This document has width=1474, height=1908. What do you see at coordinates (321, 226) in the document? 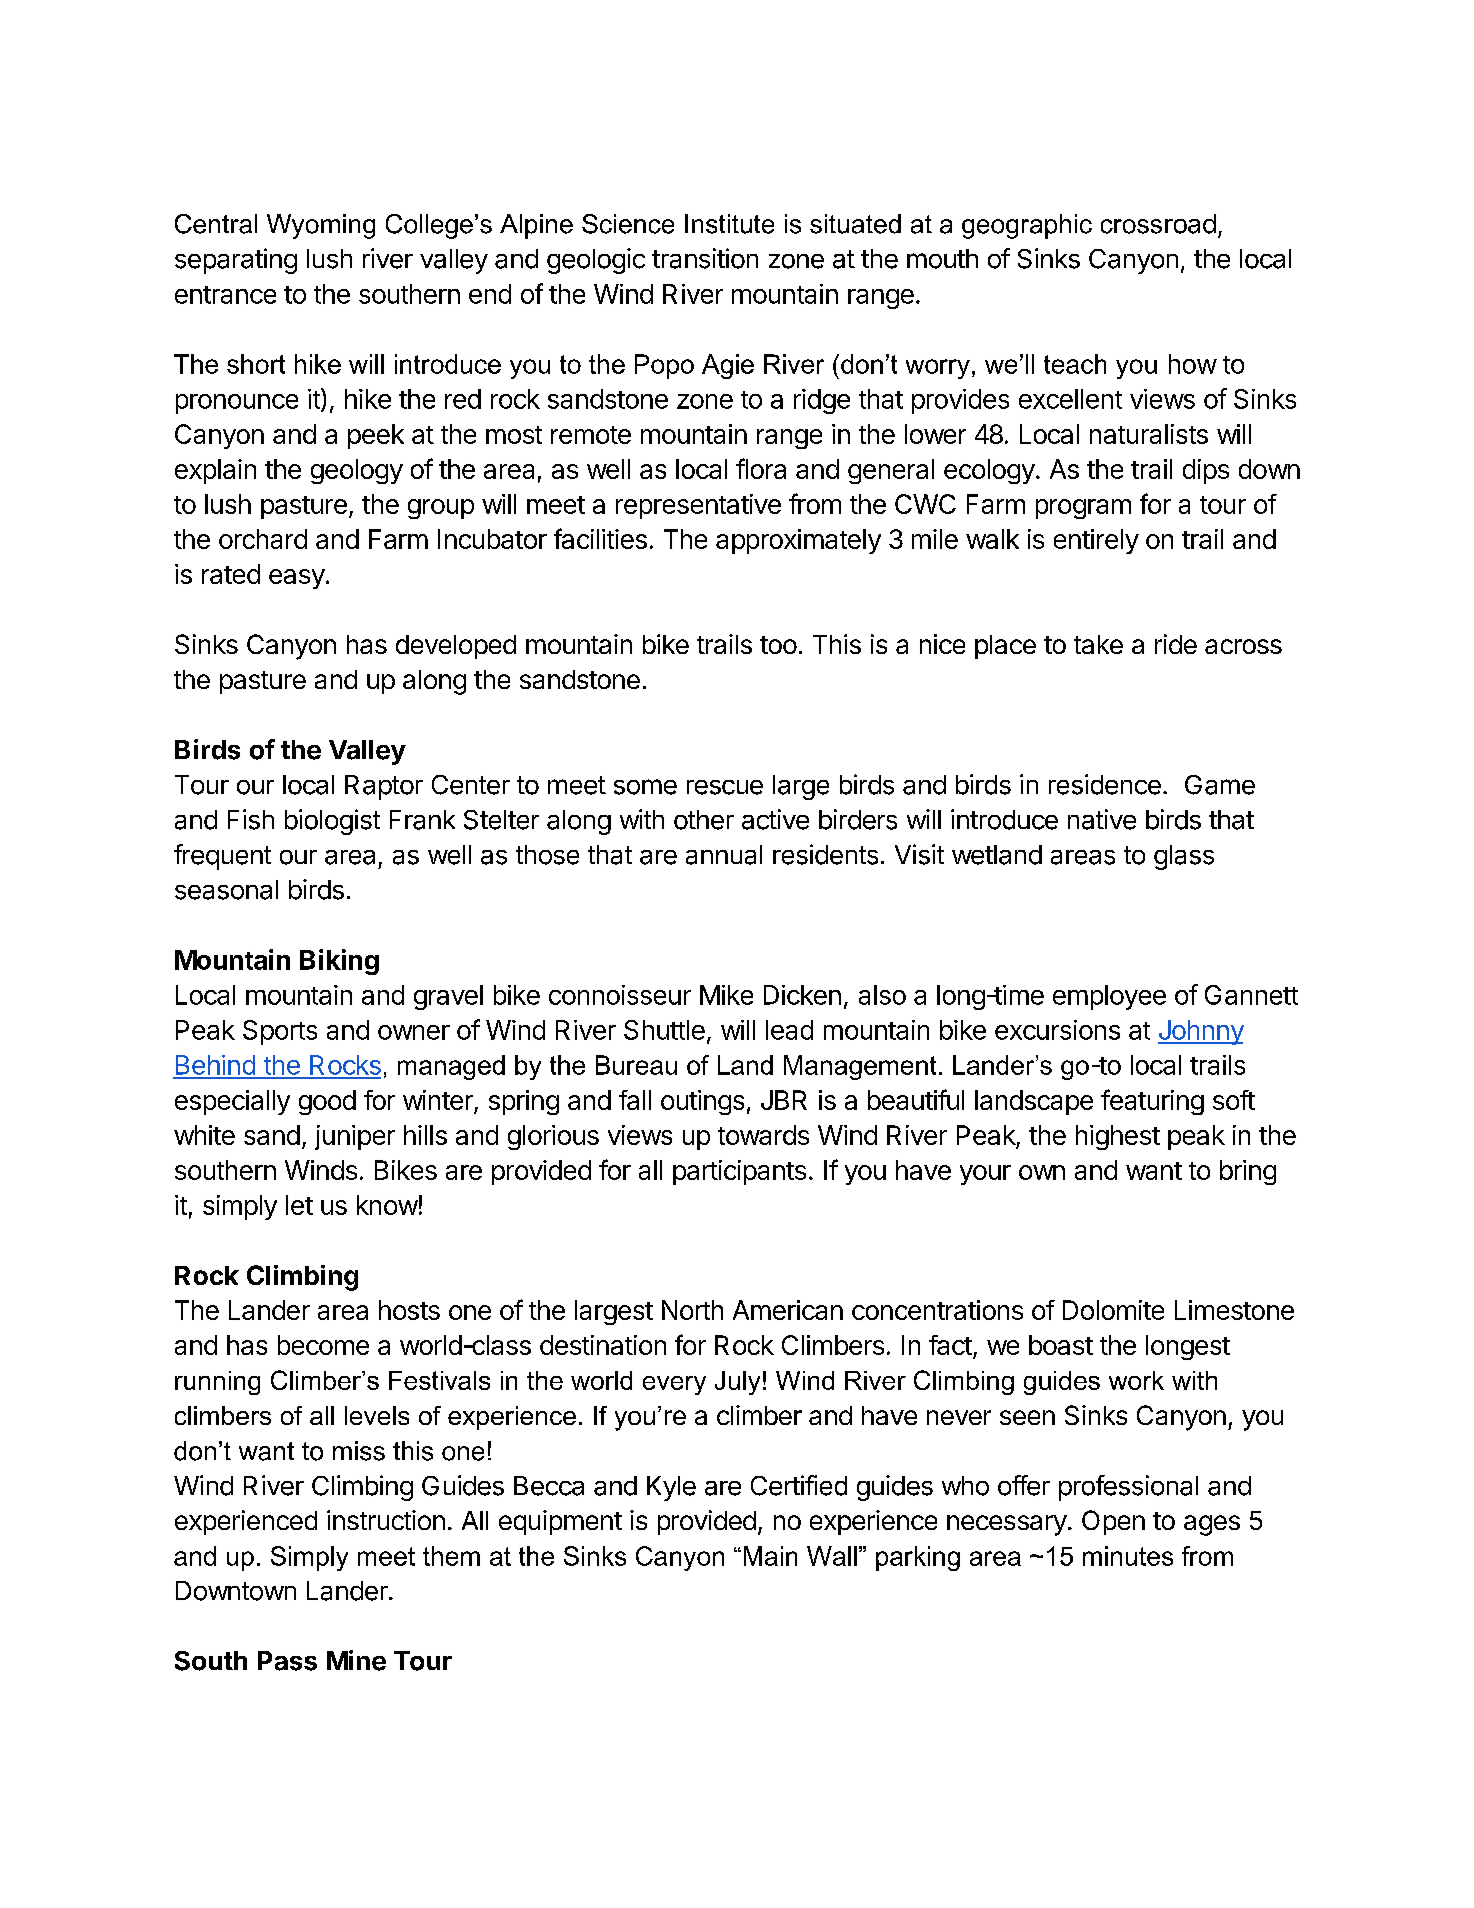
I see `Wyoming` at bounding box center [321, 226].
